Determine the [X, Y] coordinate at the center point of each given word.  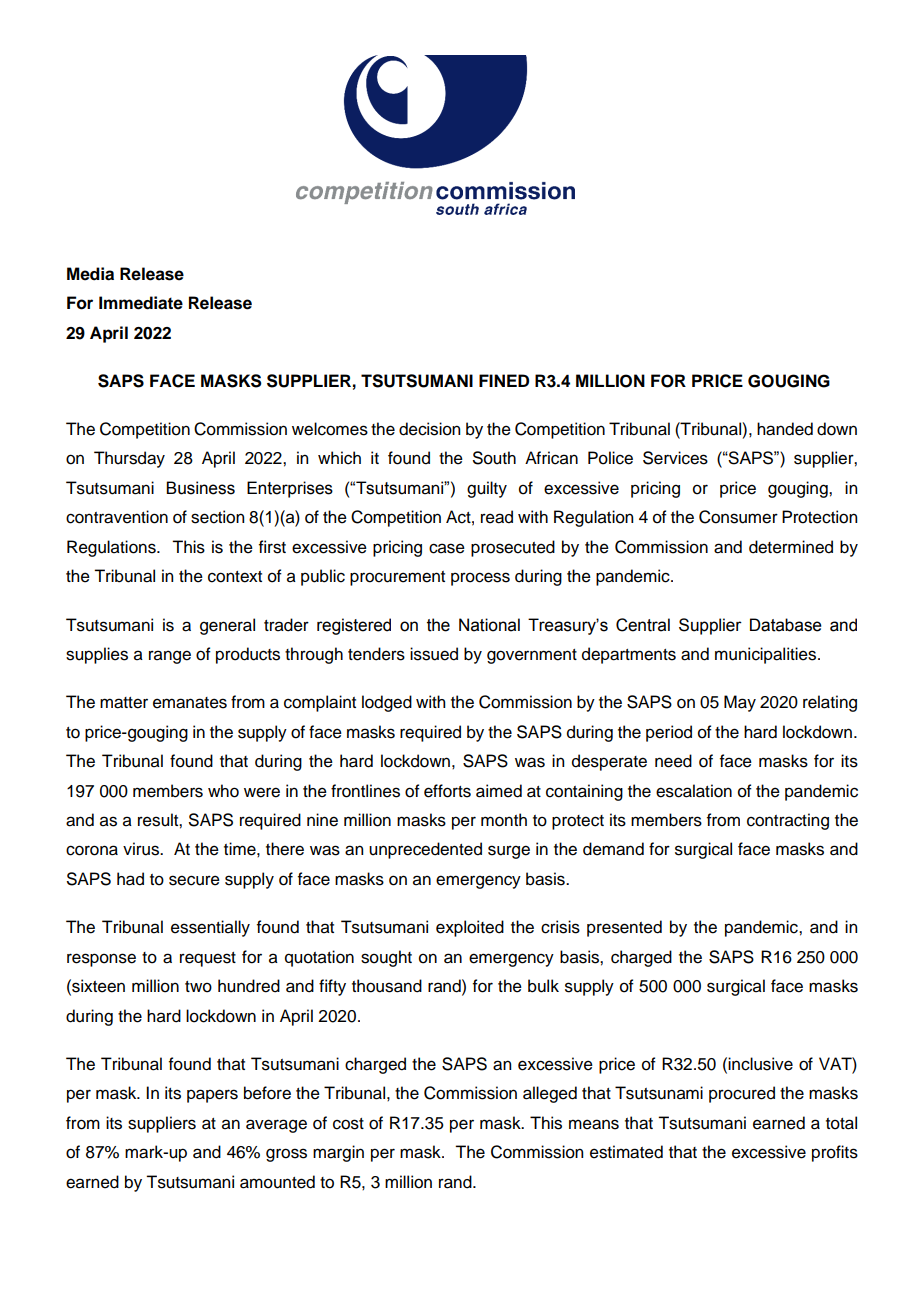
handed [785, 429]
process [480, 579]
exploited [470, 928]
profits [835, 1153]
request [208, 959]
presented [624, 928]
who [223, 791]
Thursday [129, 459]
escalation [694, 791]
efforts [447, 791]
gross [286, 1155]
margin [338, 1153]
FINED [504, 380]
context [235, 577]
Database [786, 625]
